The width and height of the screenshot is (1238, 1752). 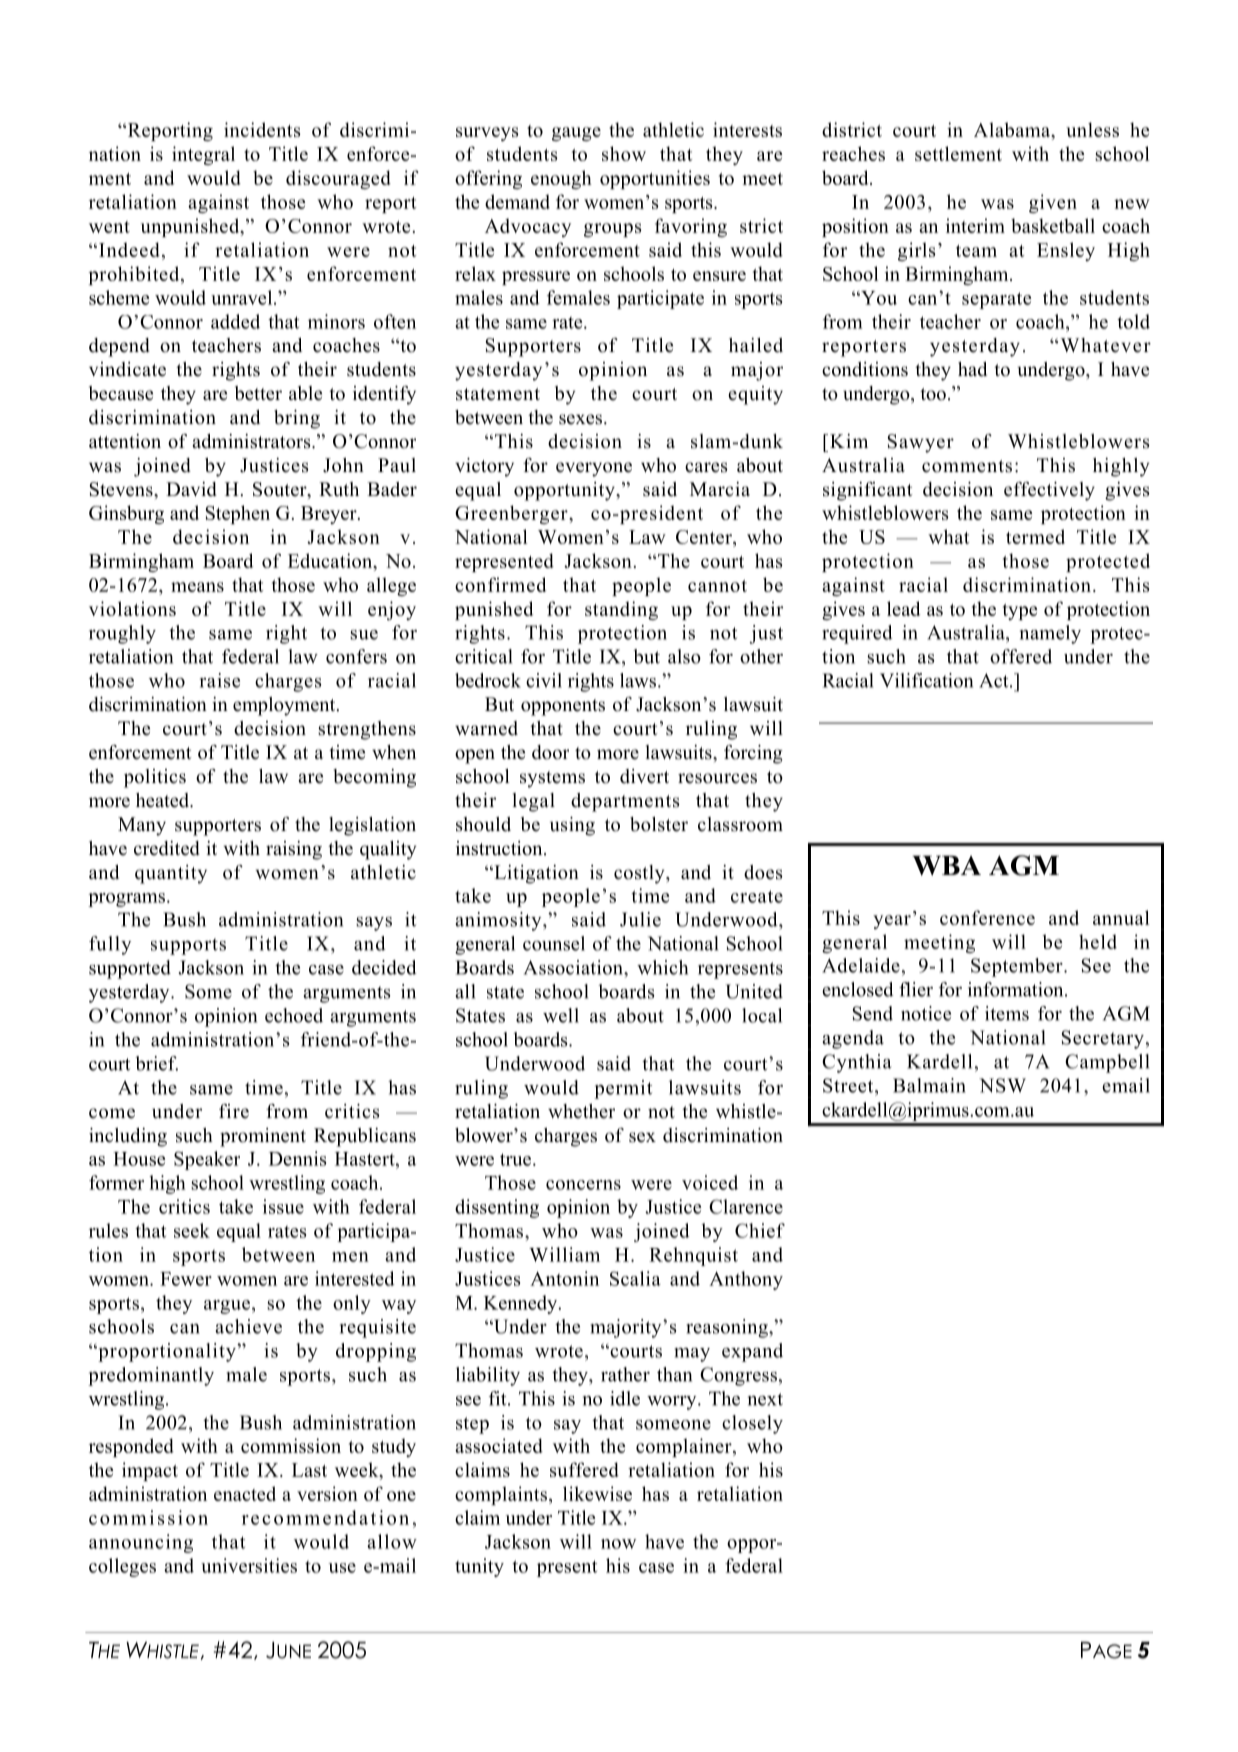 What do you see at coordinates (197, 587) in the screenshot?
I see `means` at bounding box center [197, 587].
